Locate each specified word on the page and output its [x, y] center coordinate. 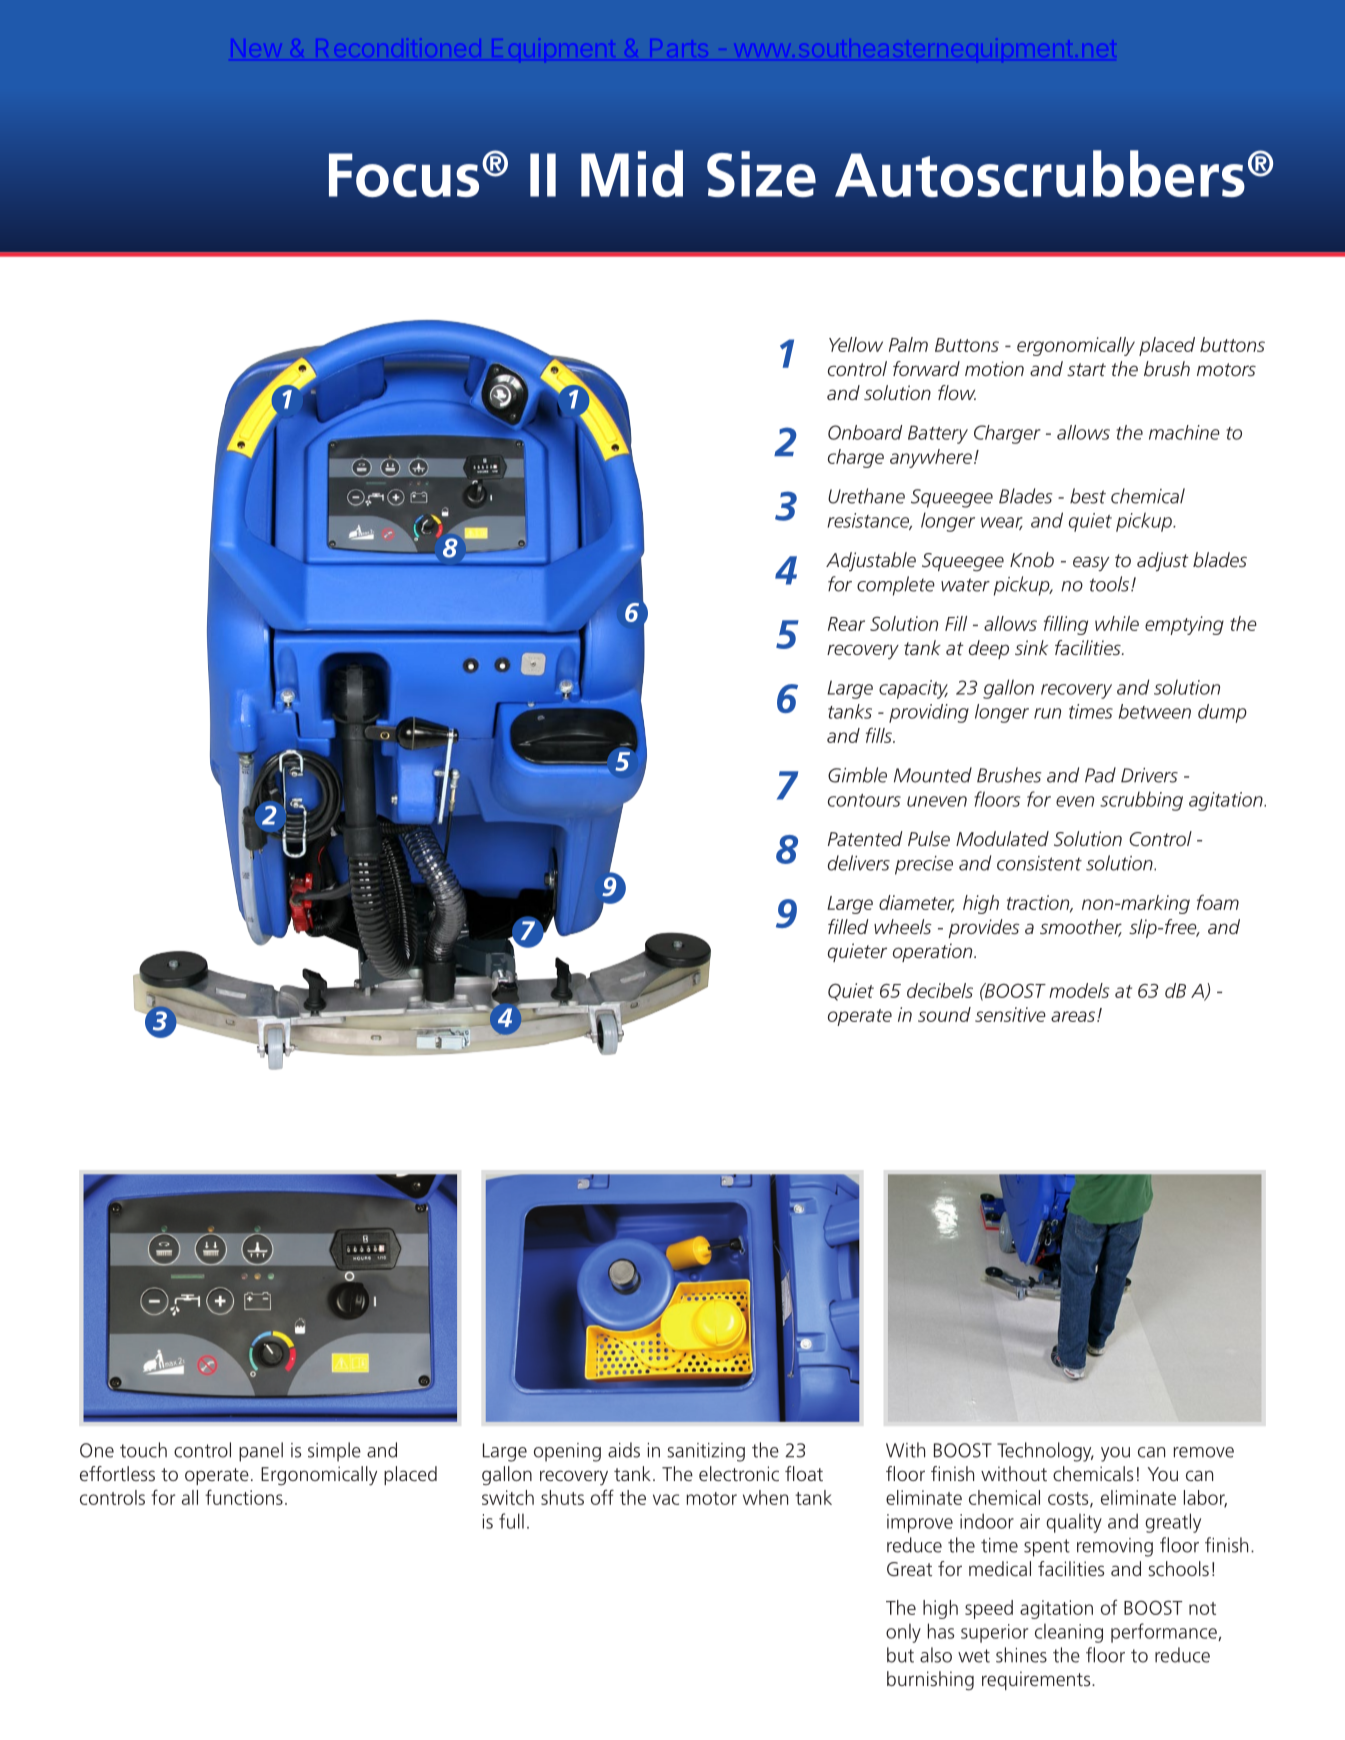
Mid [632, 173]
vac [666, 1499]
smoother [1081, 928]
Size [761, 174]
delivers [859, 863]
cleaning [1069, 1633]
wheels [903, 926]
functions [244, 1497]
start [1086, 369]
